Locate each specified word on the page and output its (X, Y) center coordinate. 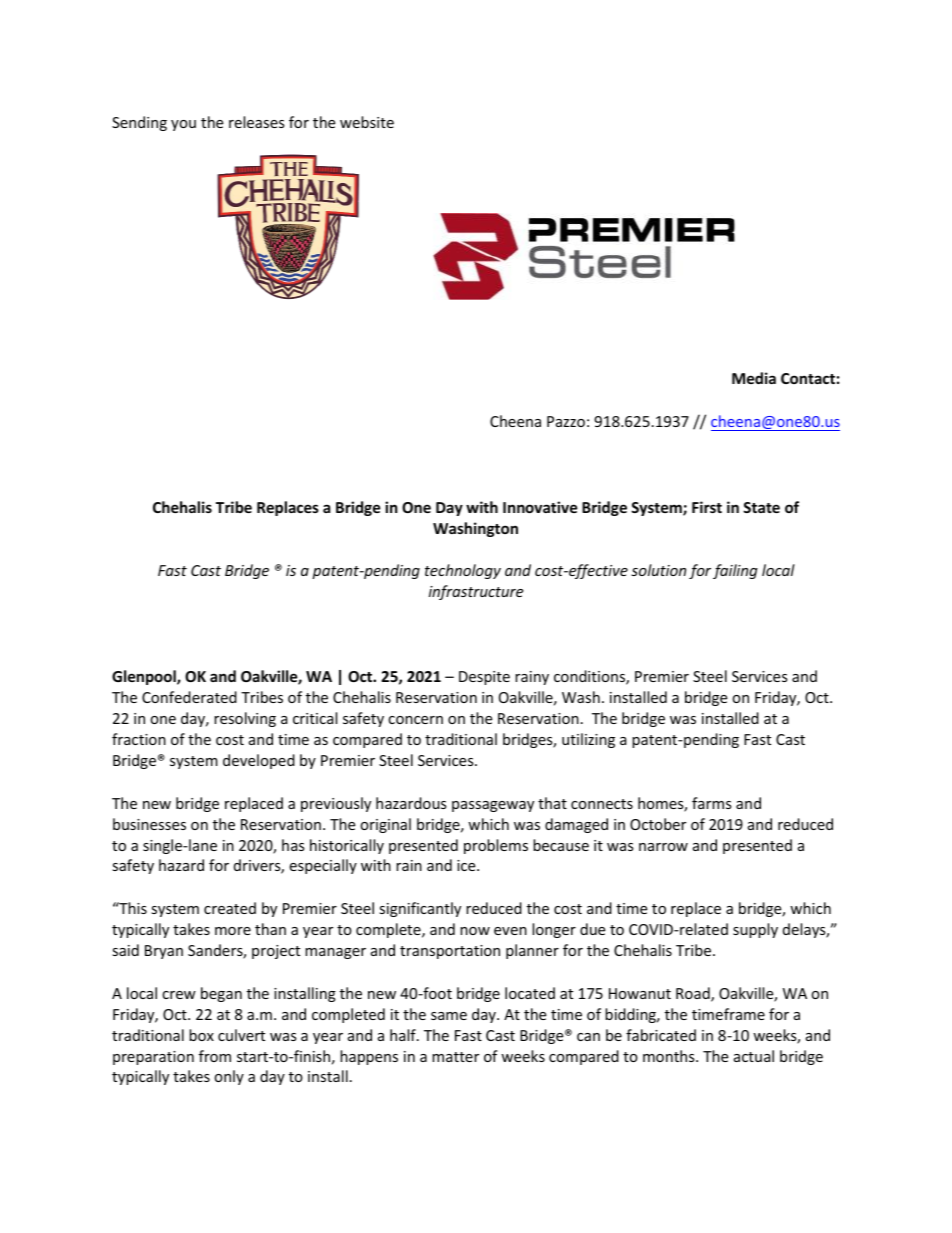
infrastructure (476, 592)
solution (658, 570)
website (367, 122)
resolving (245, 719)
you (183, 125)
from (215, 1056)
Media (754, 378)
